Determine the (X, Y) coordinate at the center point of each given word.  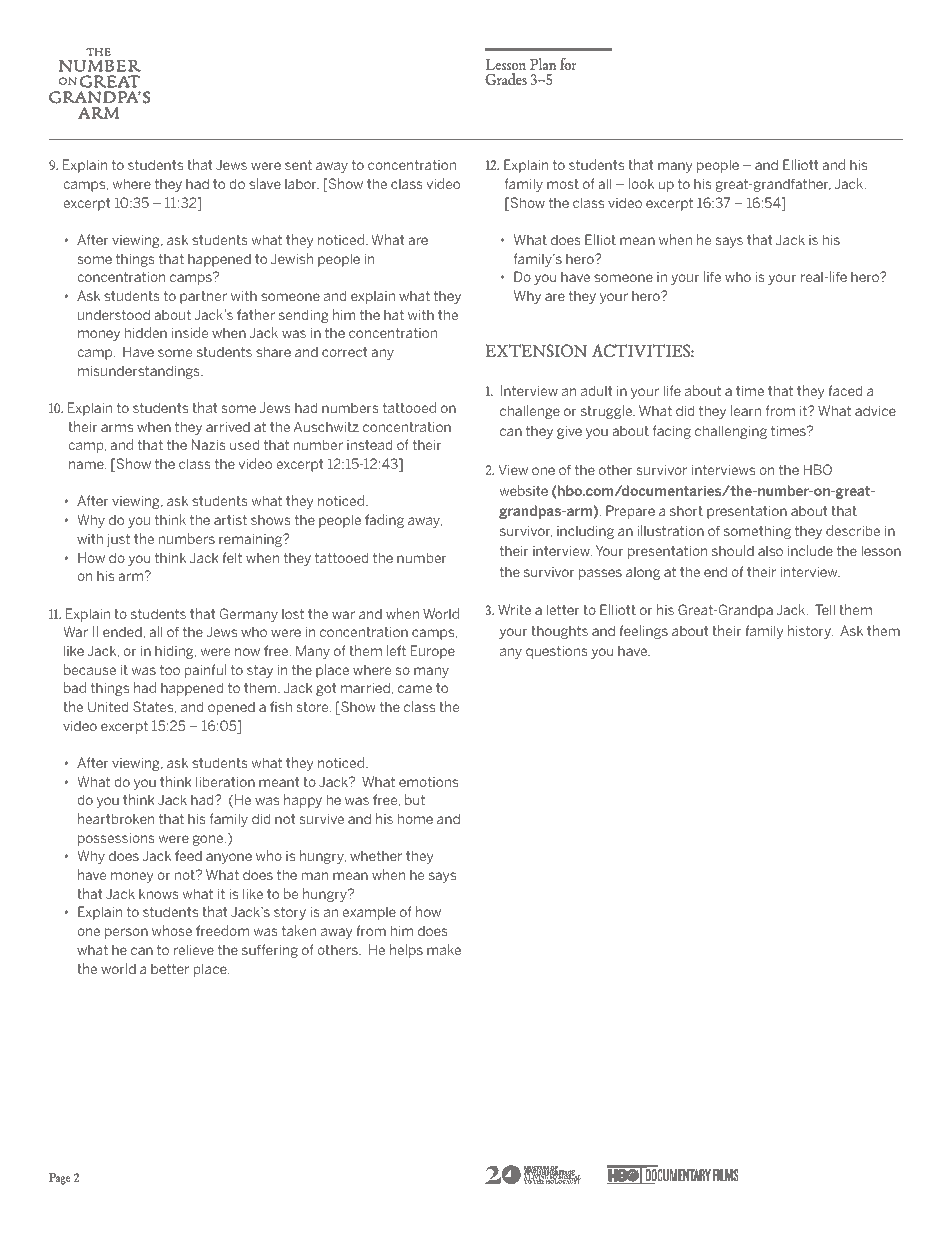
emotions (428, 782)
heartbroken (116, 818)
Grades (506, 79)
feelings (643, 632)
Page (59, 1179)
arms (117, 428)
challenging (731, 432)
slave (265, 183)
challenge (530, 412)
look (641, 183)
